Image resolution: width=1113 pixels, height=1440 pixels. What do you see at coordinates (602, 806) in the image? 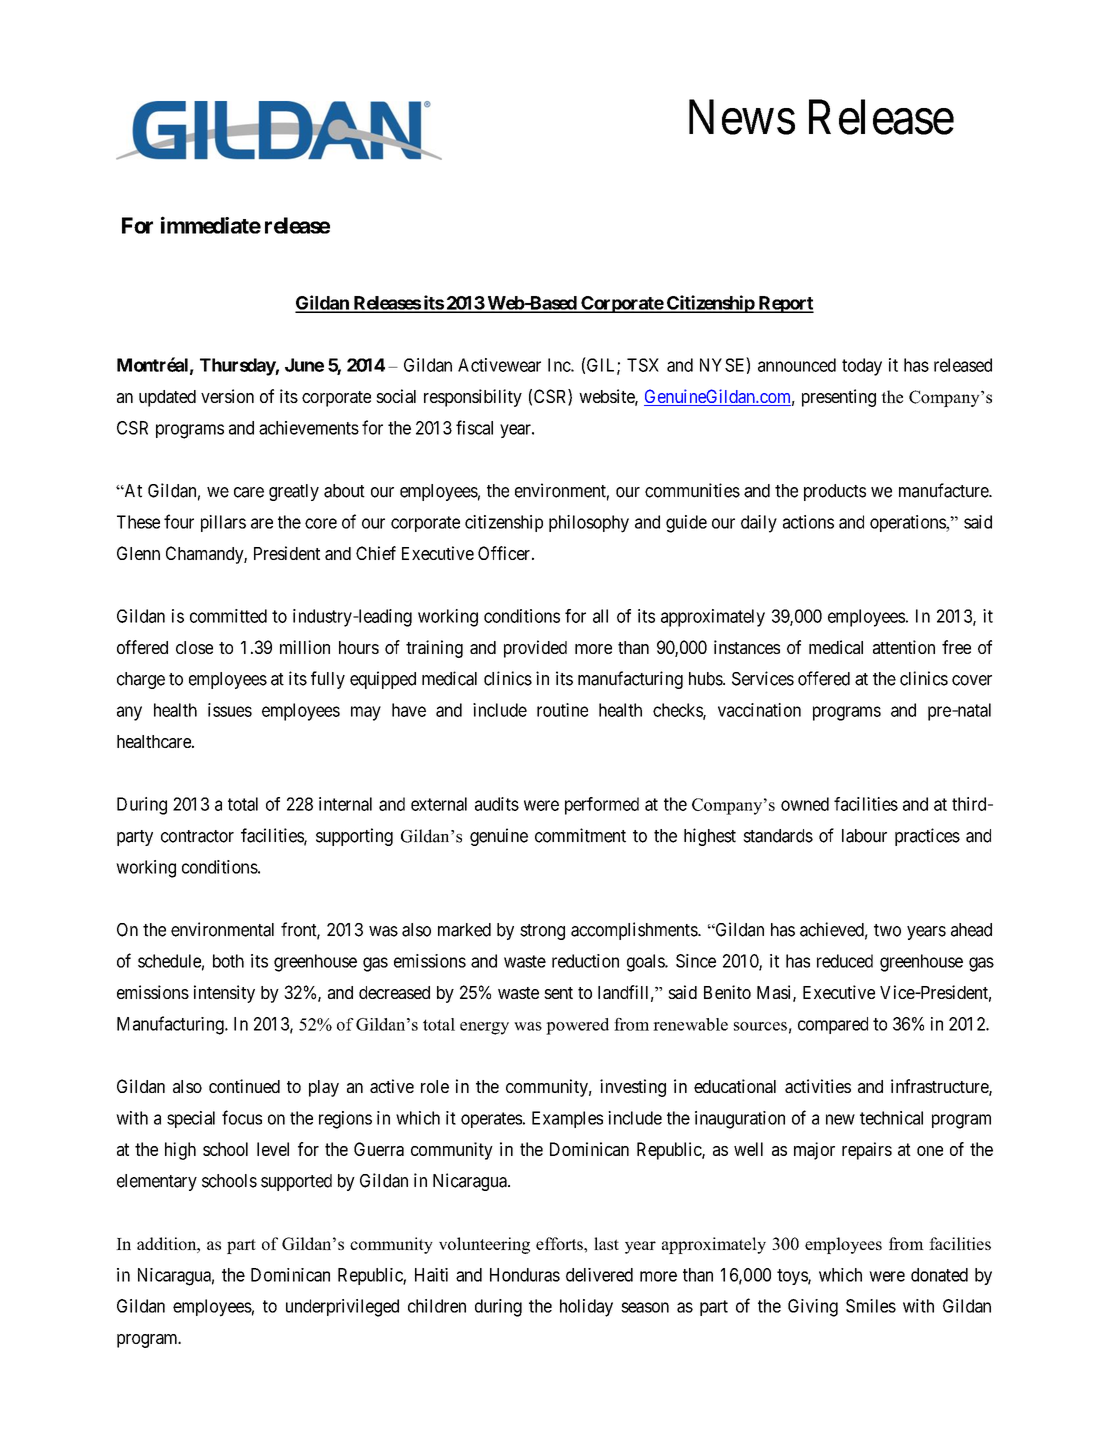
I see `performed` at bounding box center [602, 806].
